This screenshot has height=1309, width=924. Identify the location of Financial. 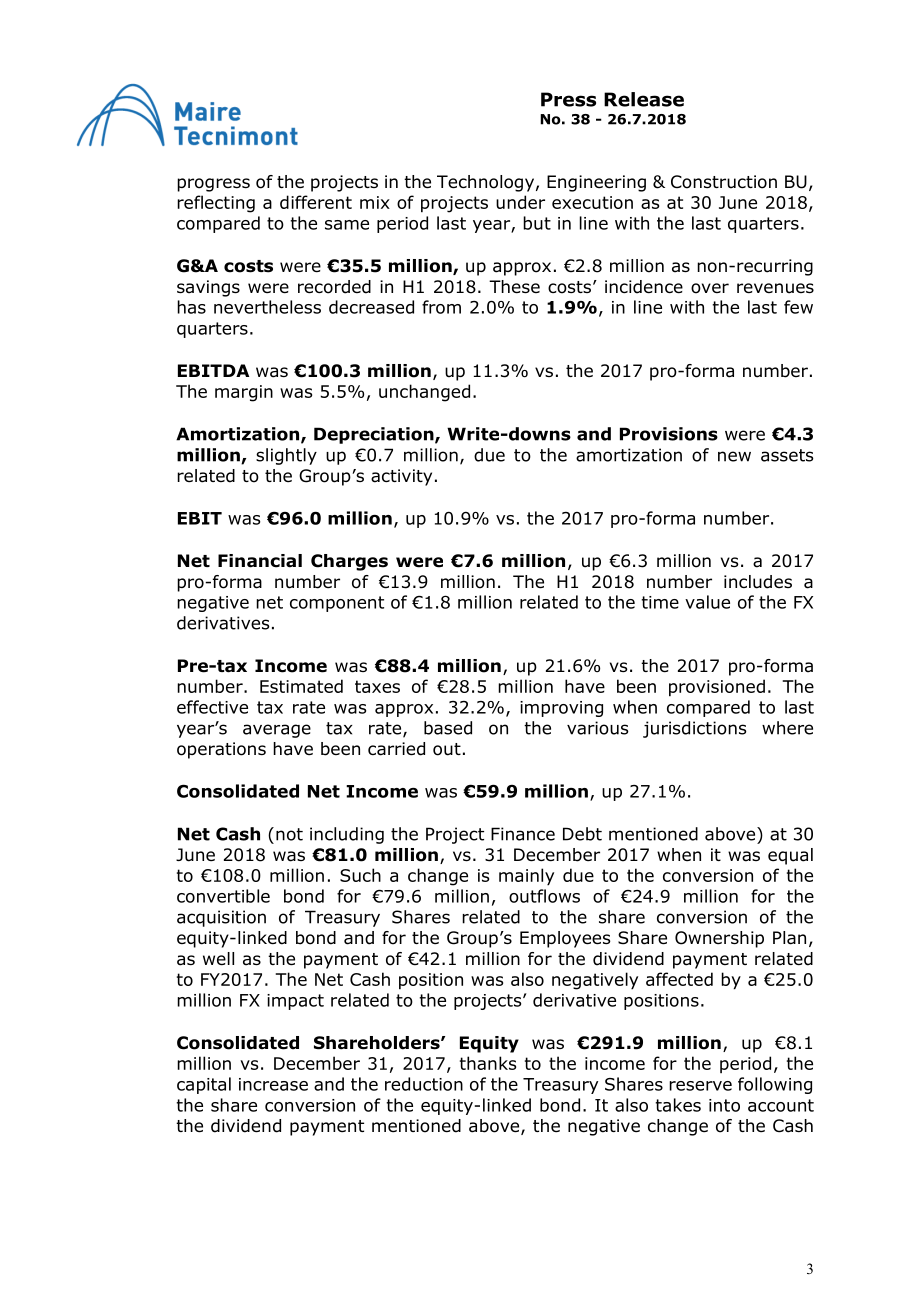
(260, 561).
